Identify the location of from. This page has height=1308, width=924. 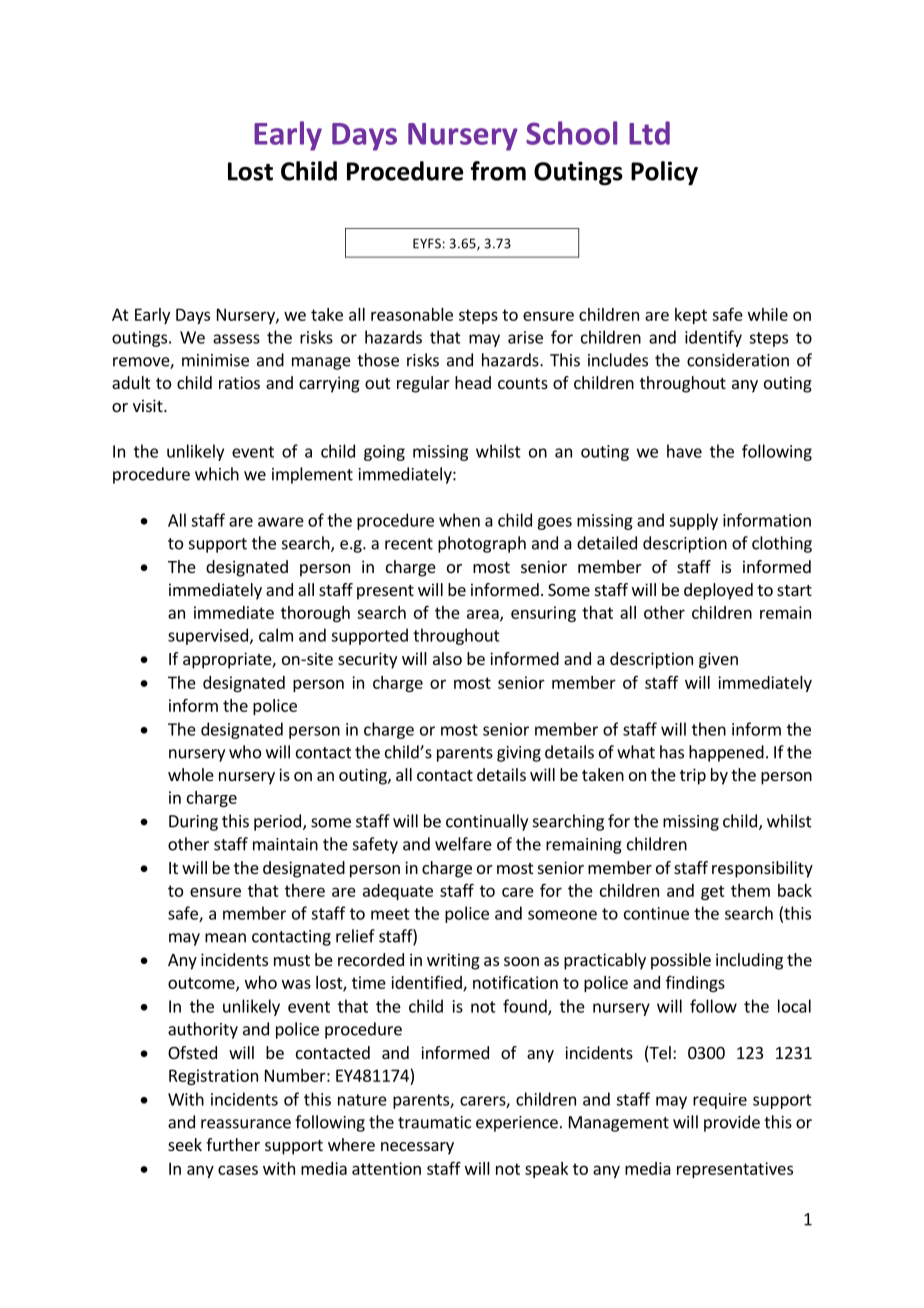
(498, 171).
